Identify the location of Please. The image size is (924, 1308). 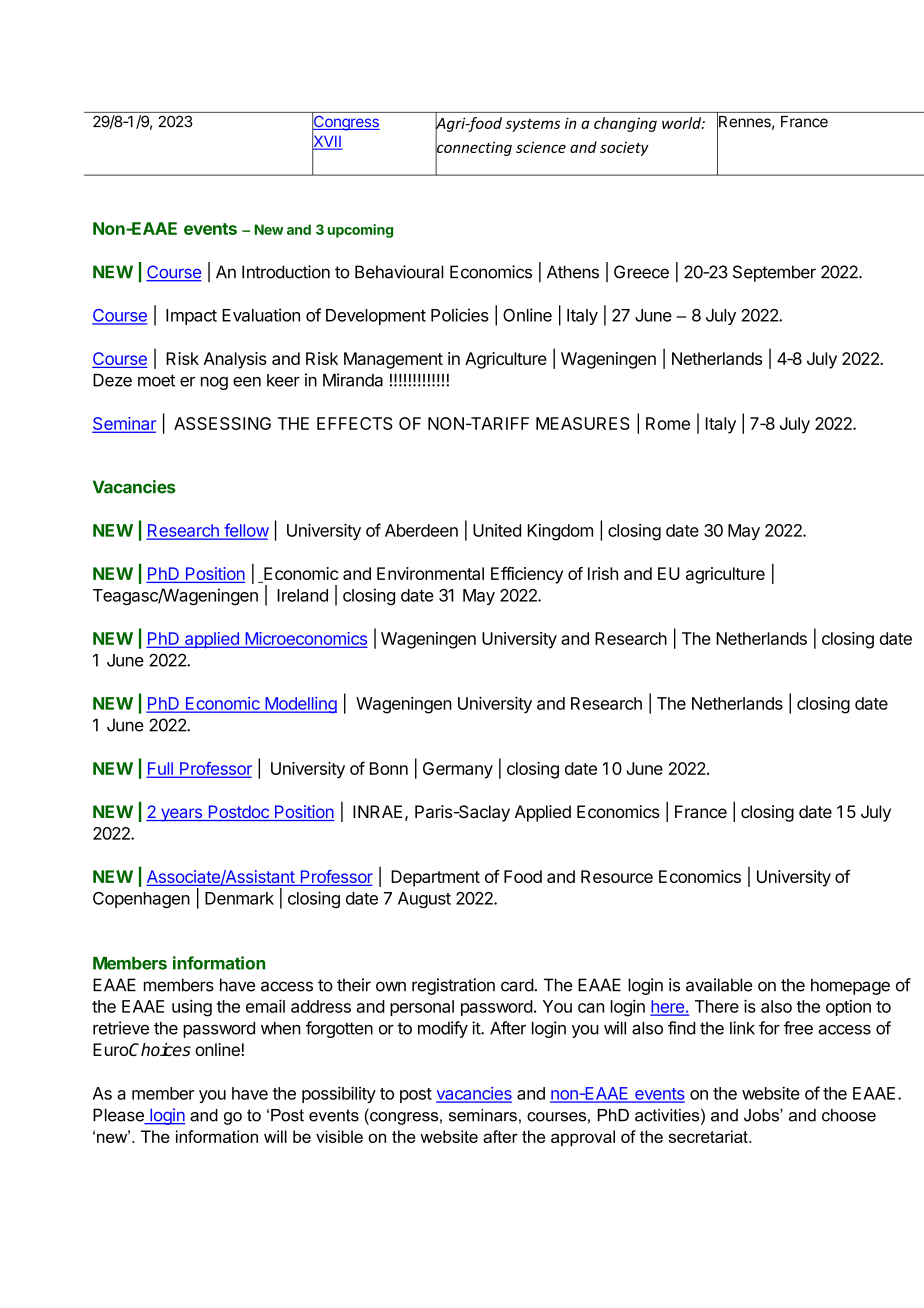
(119, 1116).
